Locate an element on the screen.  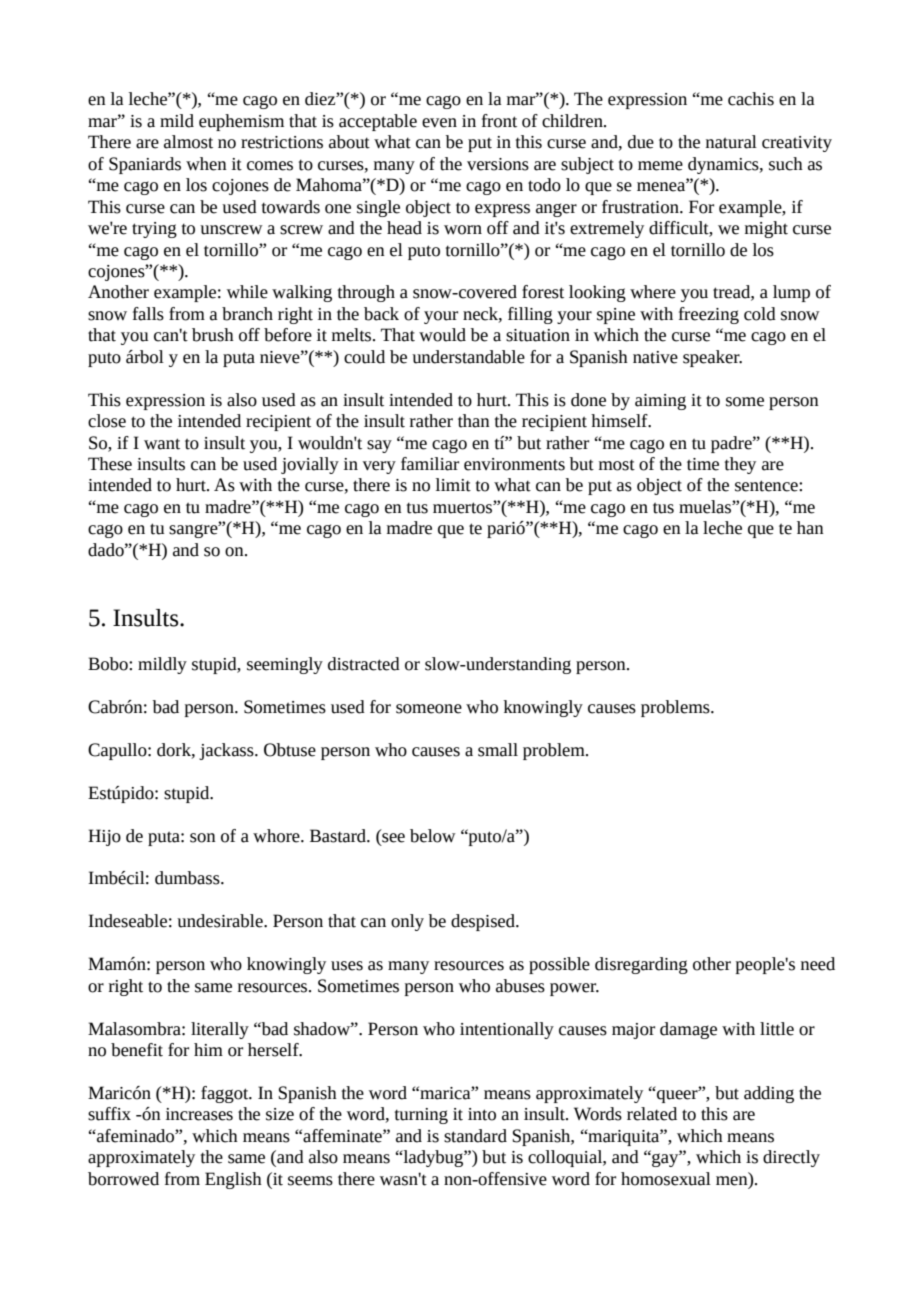
standard is located at coordinates (475, 1136).
